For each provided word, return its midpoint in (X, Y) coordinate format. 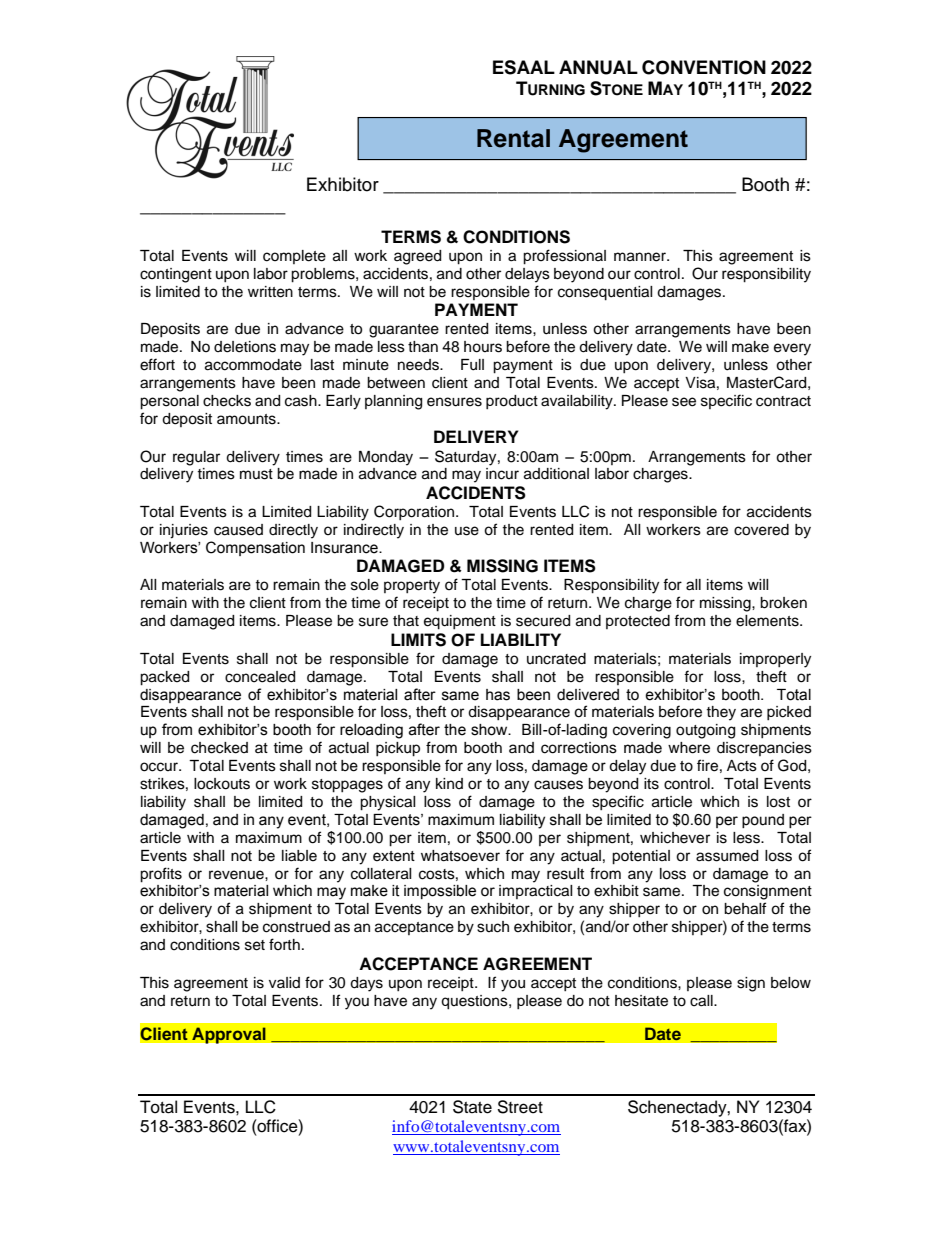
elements (768, 621)
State (472, 1107)
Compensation (255, 548)
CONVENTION (704, 67)
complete (294, 257)
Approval (229, 1035)
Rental (513, 138)
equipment (460, 622)
